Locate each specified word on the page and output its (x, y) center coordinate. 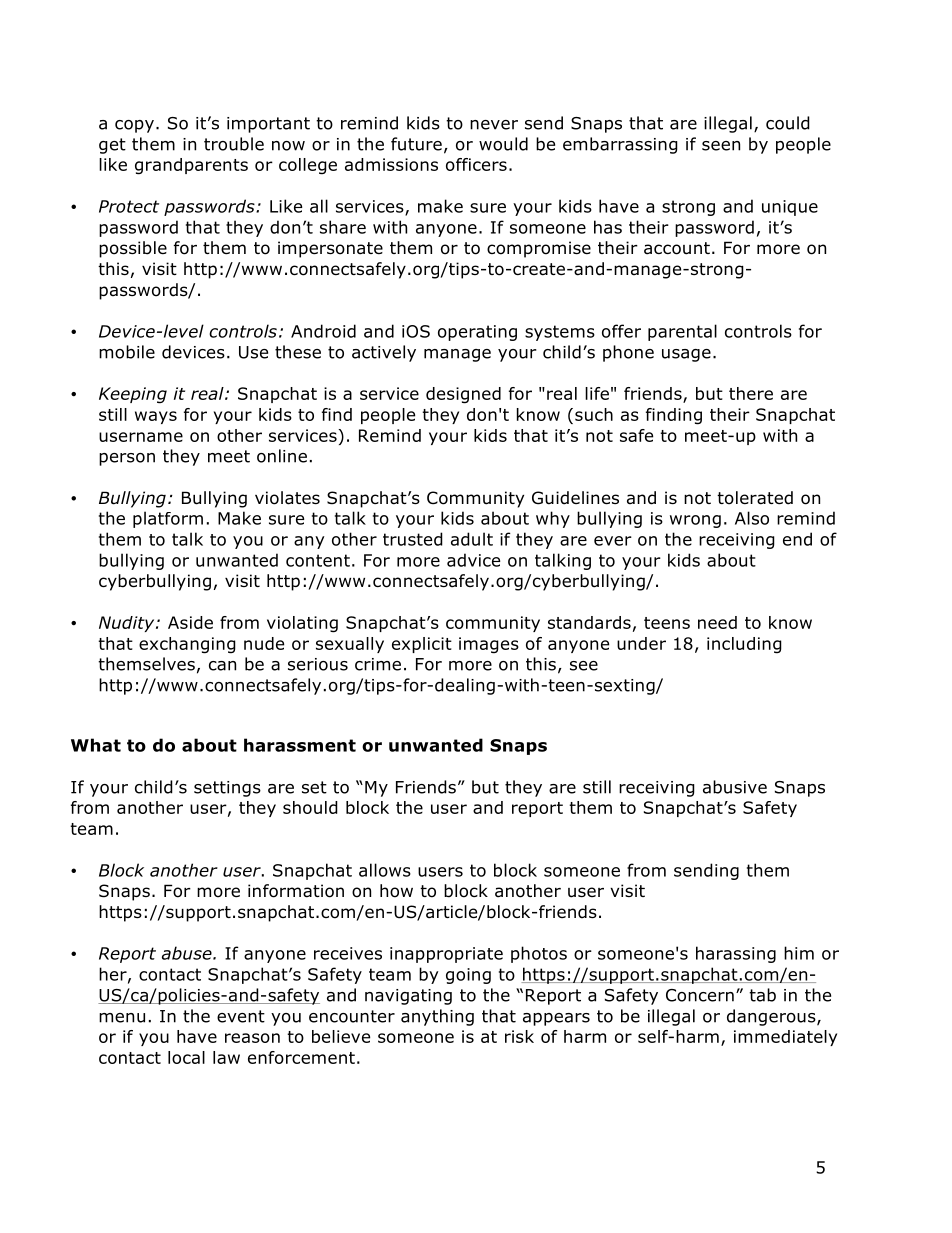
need (717, 622)
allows (385, 870)
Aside (190, 622)
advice (473, 560)
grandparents (191, 166)
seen (721, 146)
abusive (735, 787)
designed (463, 395)
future (416, 144)
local (186, 1057)
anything (437, 1017)
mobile (127, 352)
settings (227, 789)
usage (686, 355)
